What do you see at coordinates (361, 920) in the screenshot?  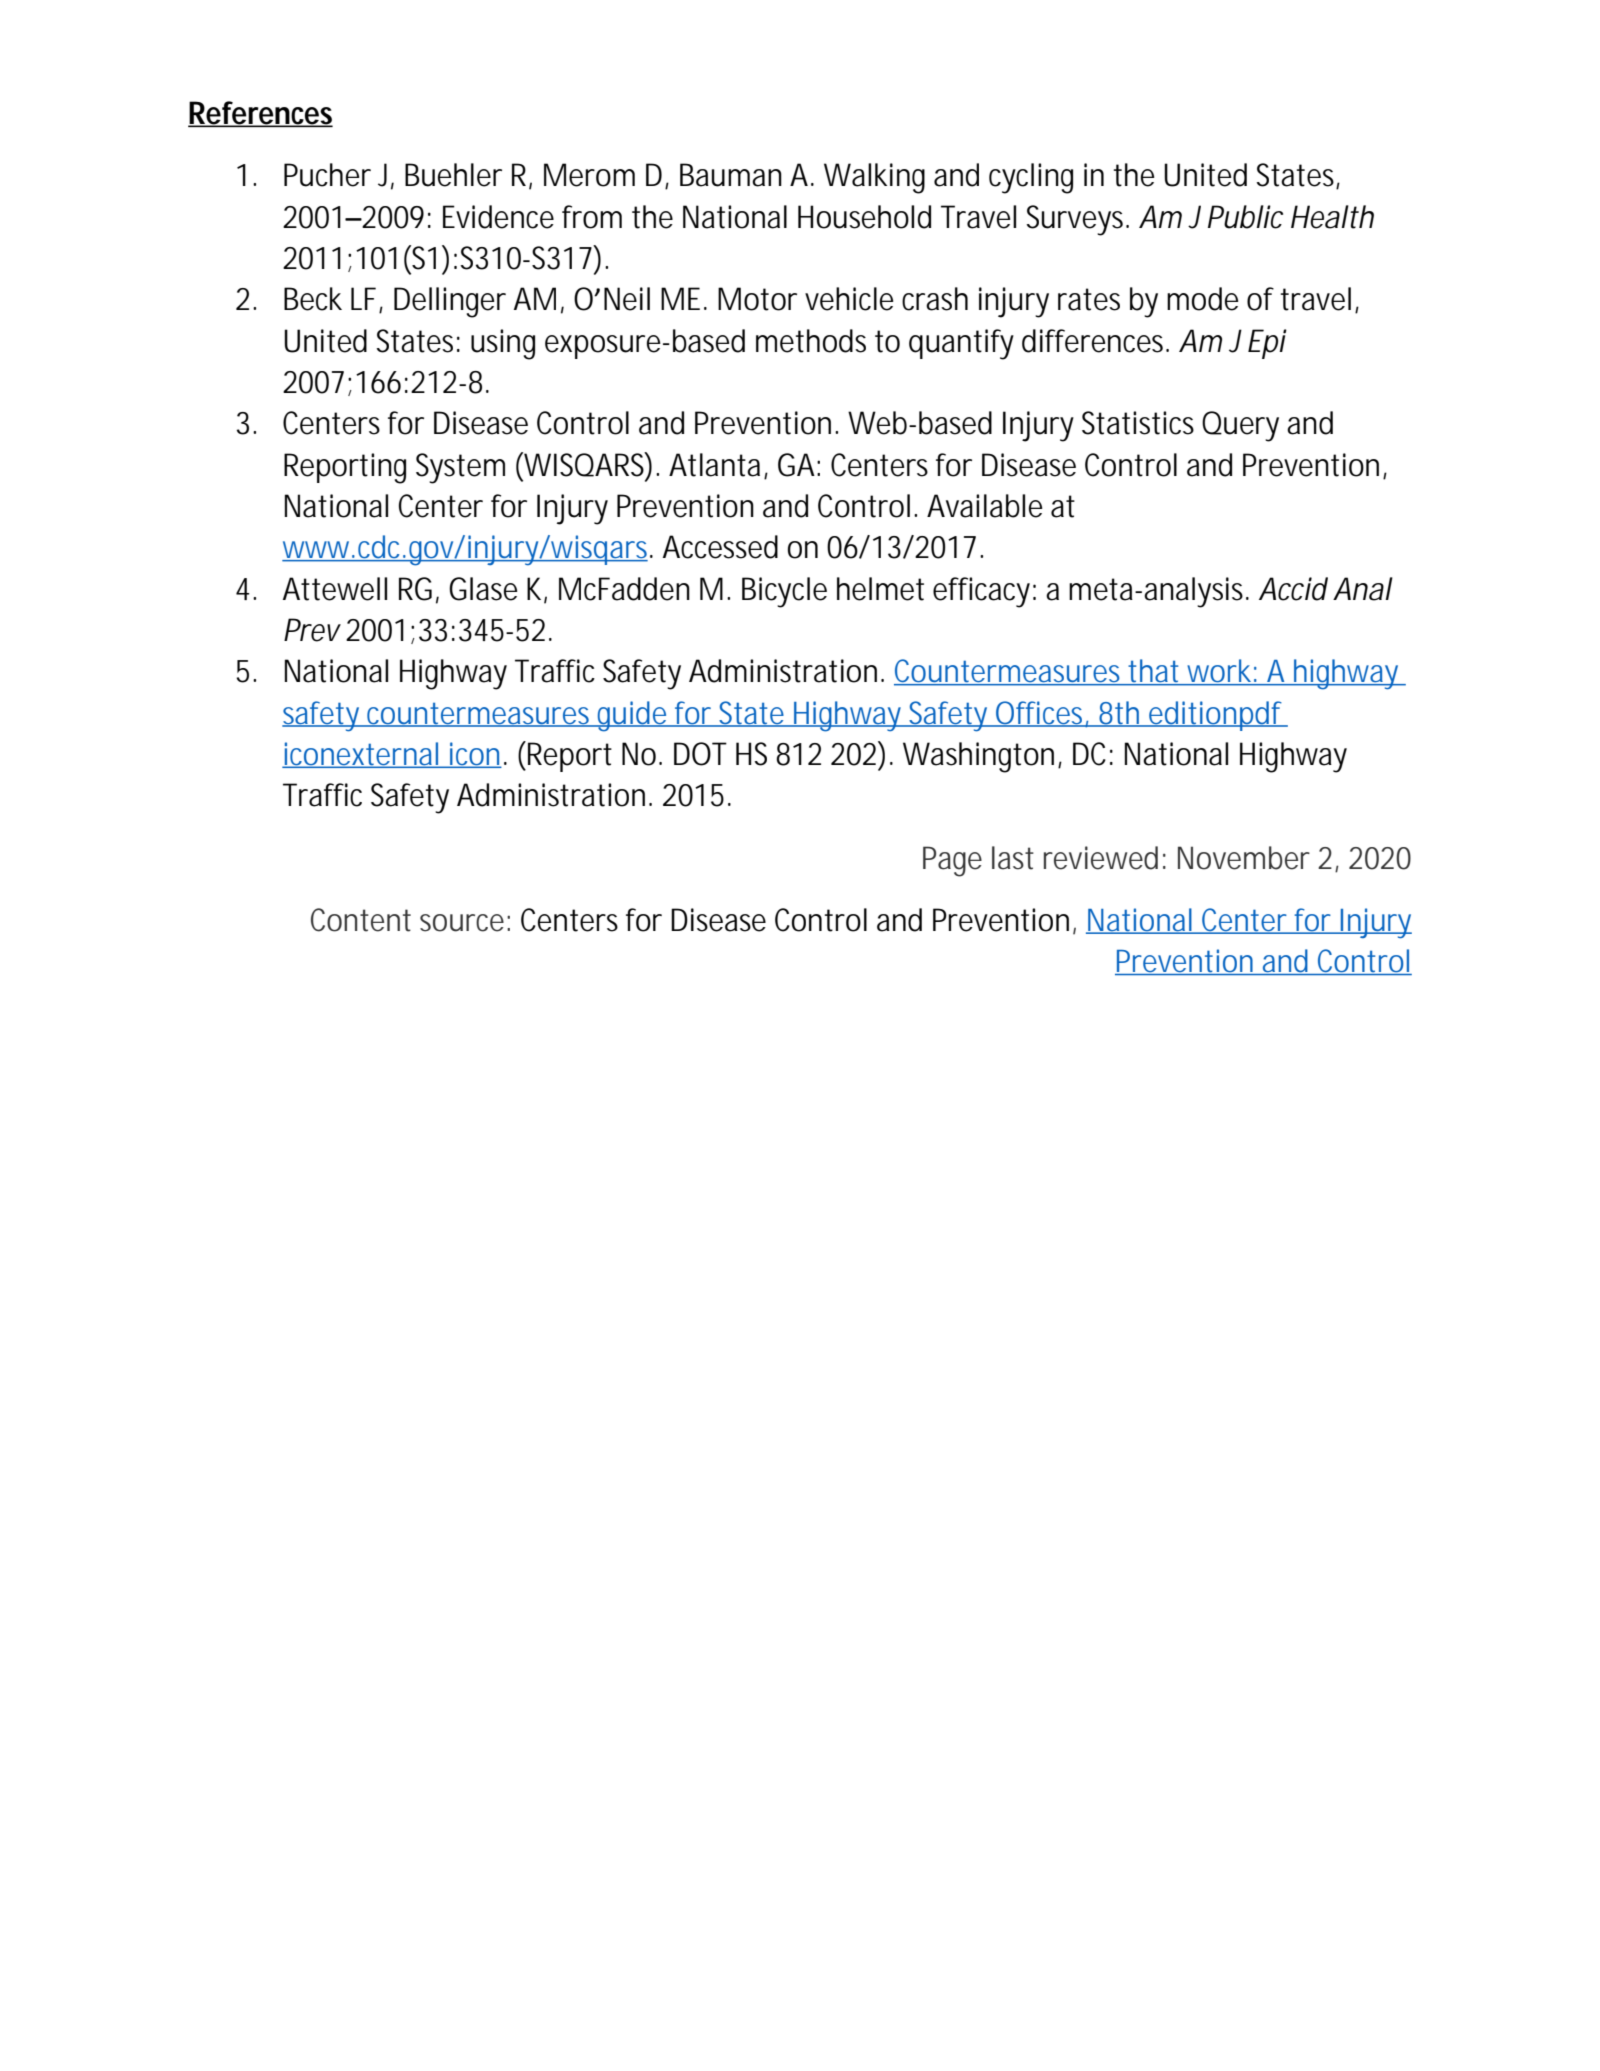 I see `Content` at bounding box center [361, 920].
